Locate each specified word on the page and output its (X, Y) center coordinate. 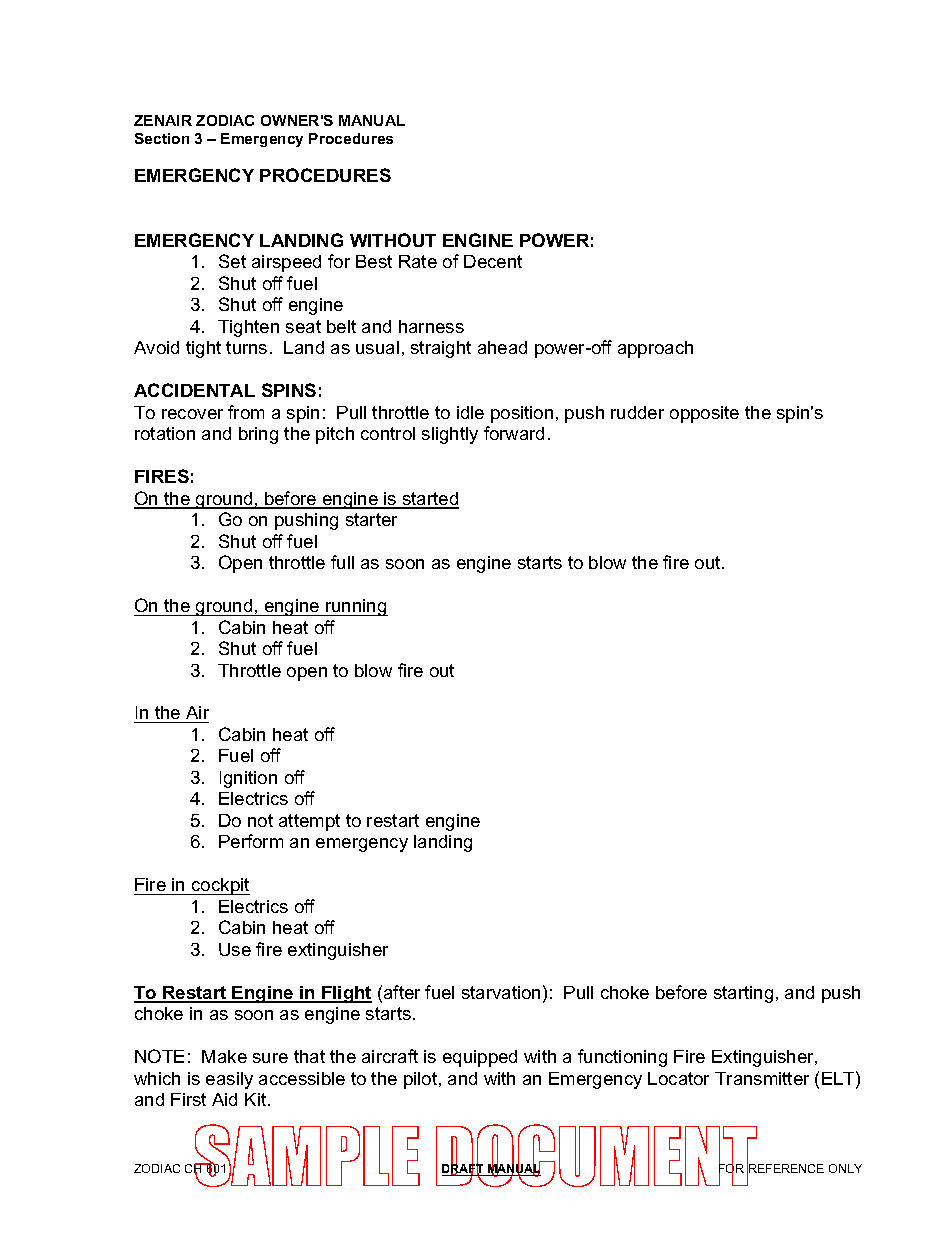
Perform (251, 841)
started (429, 500)
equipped (480, 1058)
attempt (309, 822)
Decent (493, 261)
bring (258, 435)
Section (162, 138)
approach (655, 349)
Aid (224, 1099)
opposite (704, 414)
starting (743, 994)
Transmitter (762, 1078)
